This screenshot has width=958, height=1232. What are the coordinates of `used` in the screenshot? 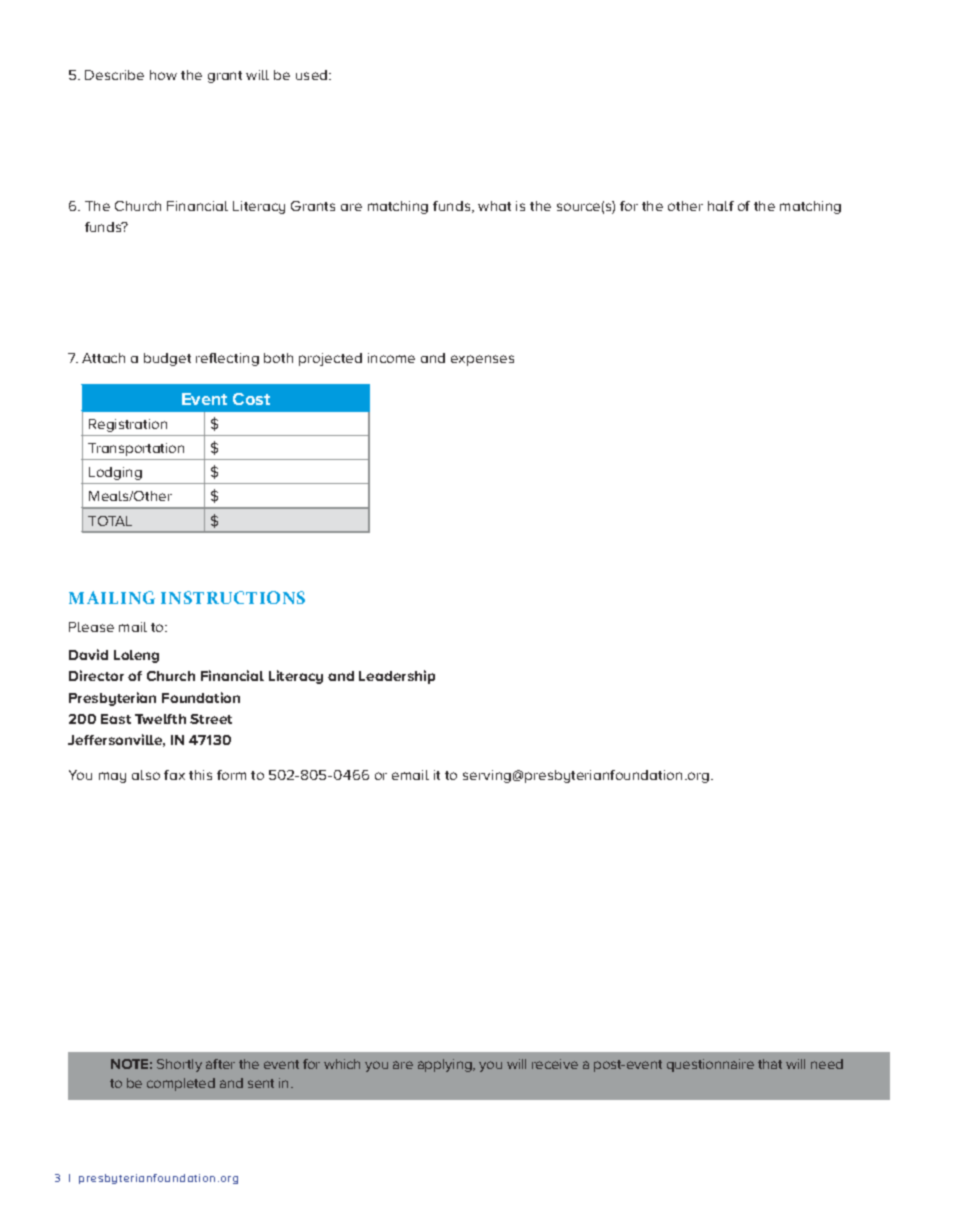 It's located at (313, 75).
